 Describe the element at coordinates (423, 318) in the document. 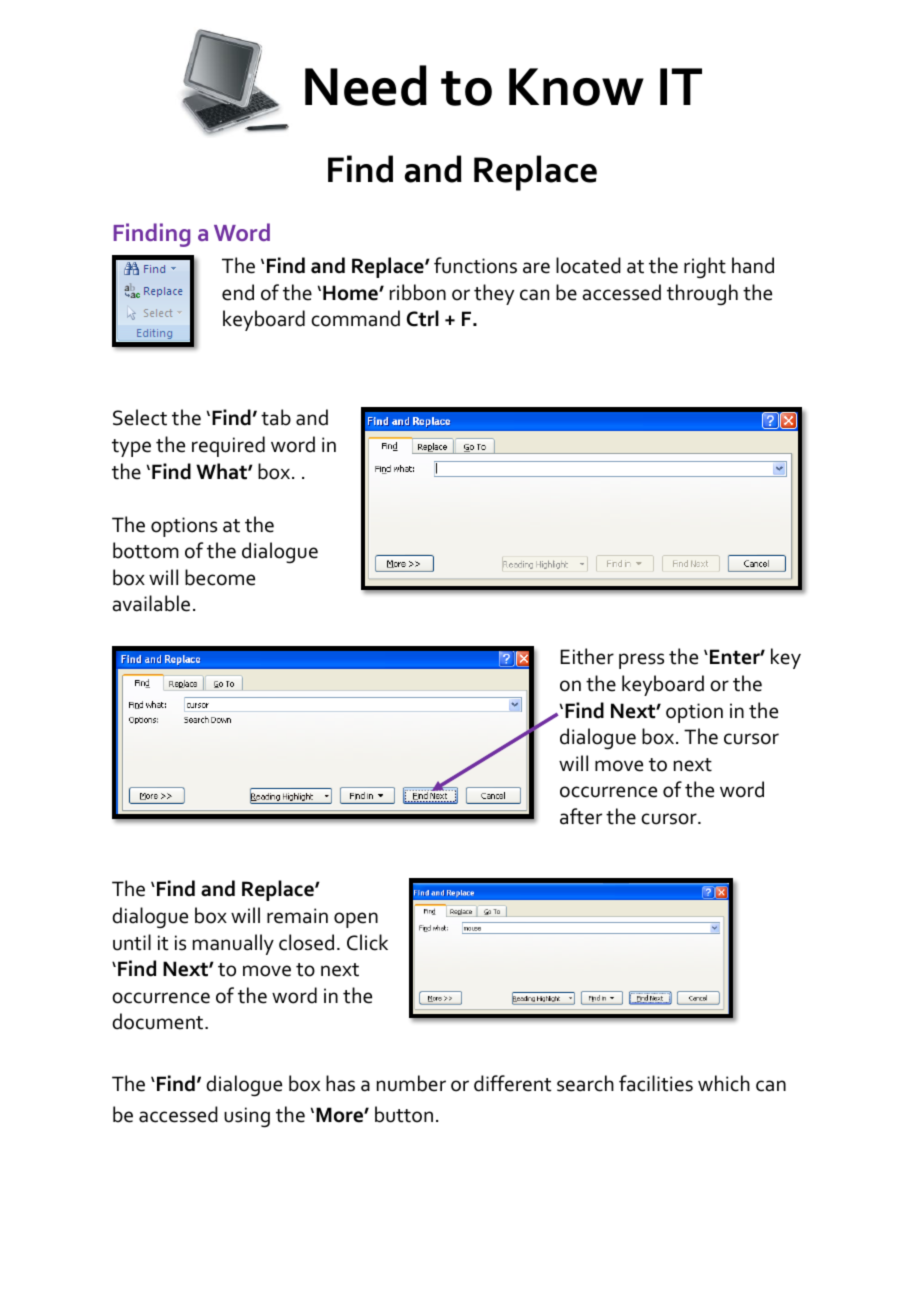

I see `Ctrl` at that location.
